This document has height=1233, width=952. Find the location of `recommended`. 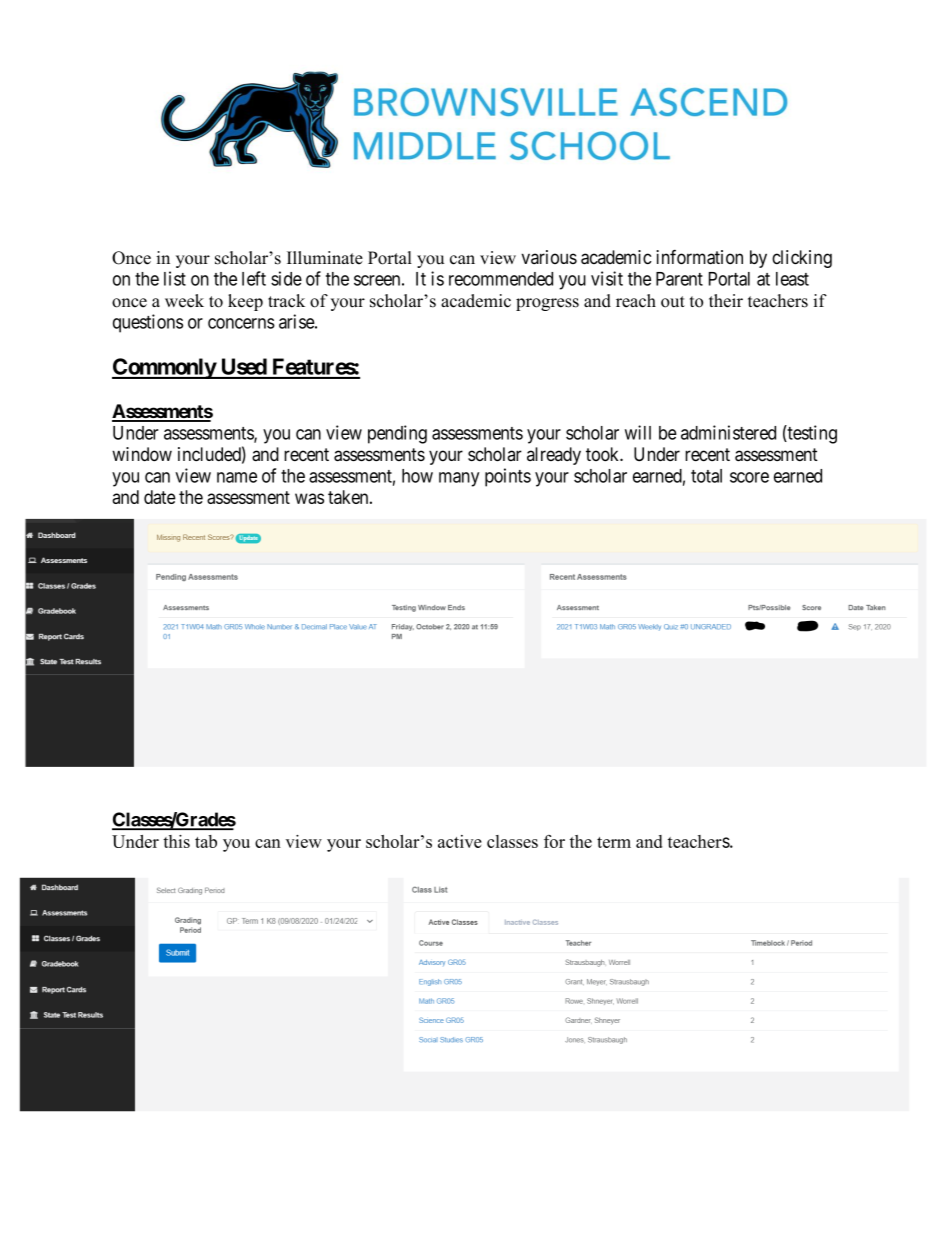

recommended is located at coordinates (501, 279).
